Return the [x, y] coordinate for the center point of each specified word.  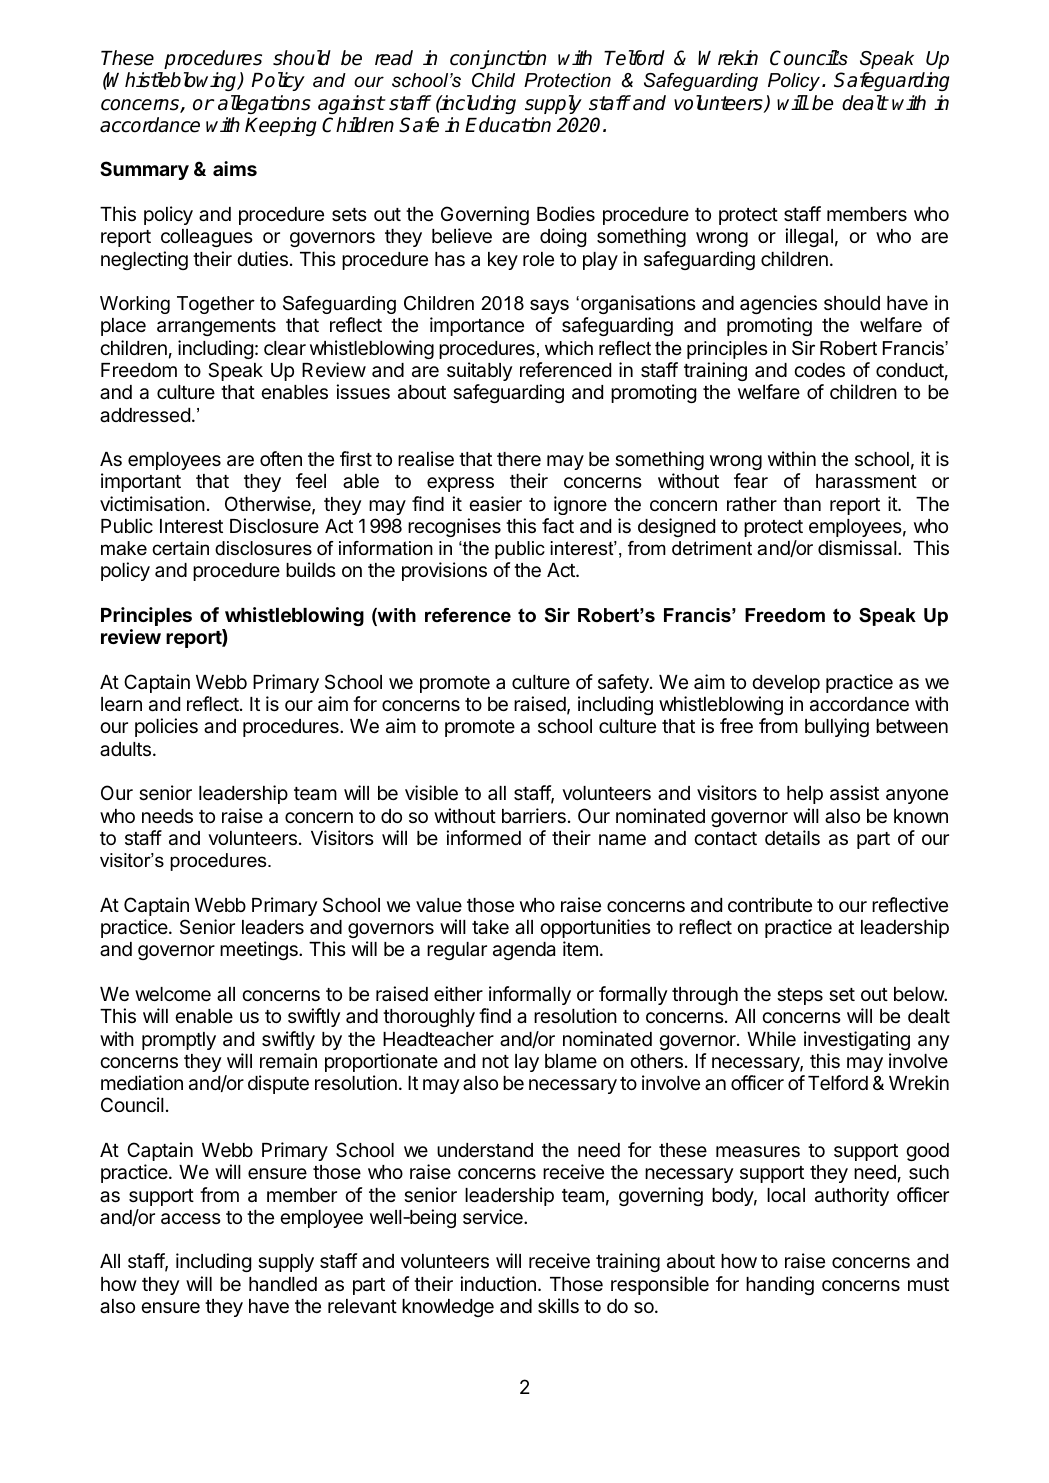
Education [508, 125]
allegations [264, 104]
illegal [809, 237]
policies [166, 727]
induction [498, 1283]
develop [786, 684]
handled [283, 1284]
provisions [444, 571]
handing [780, 1285]
